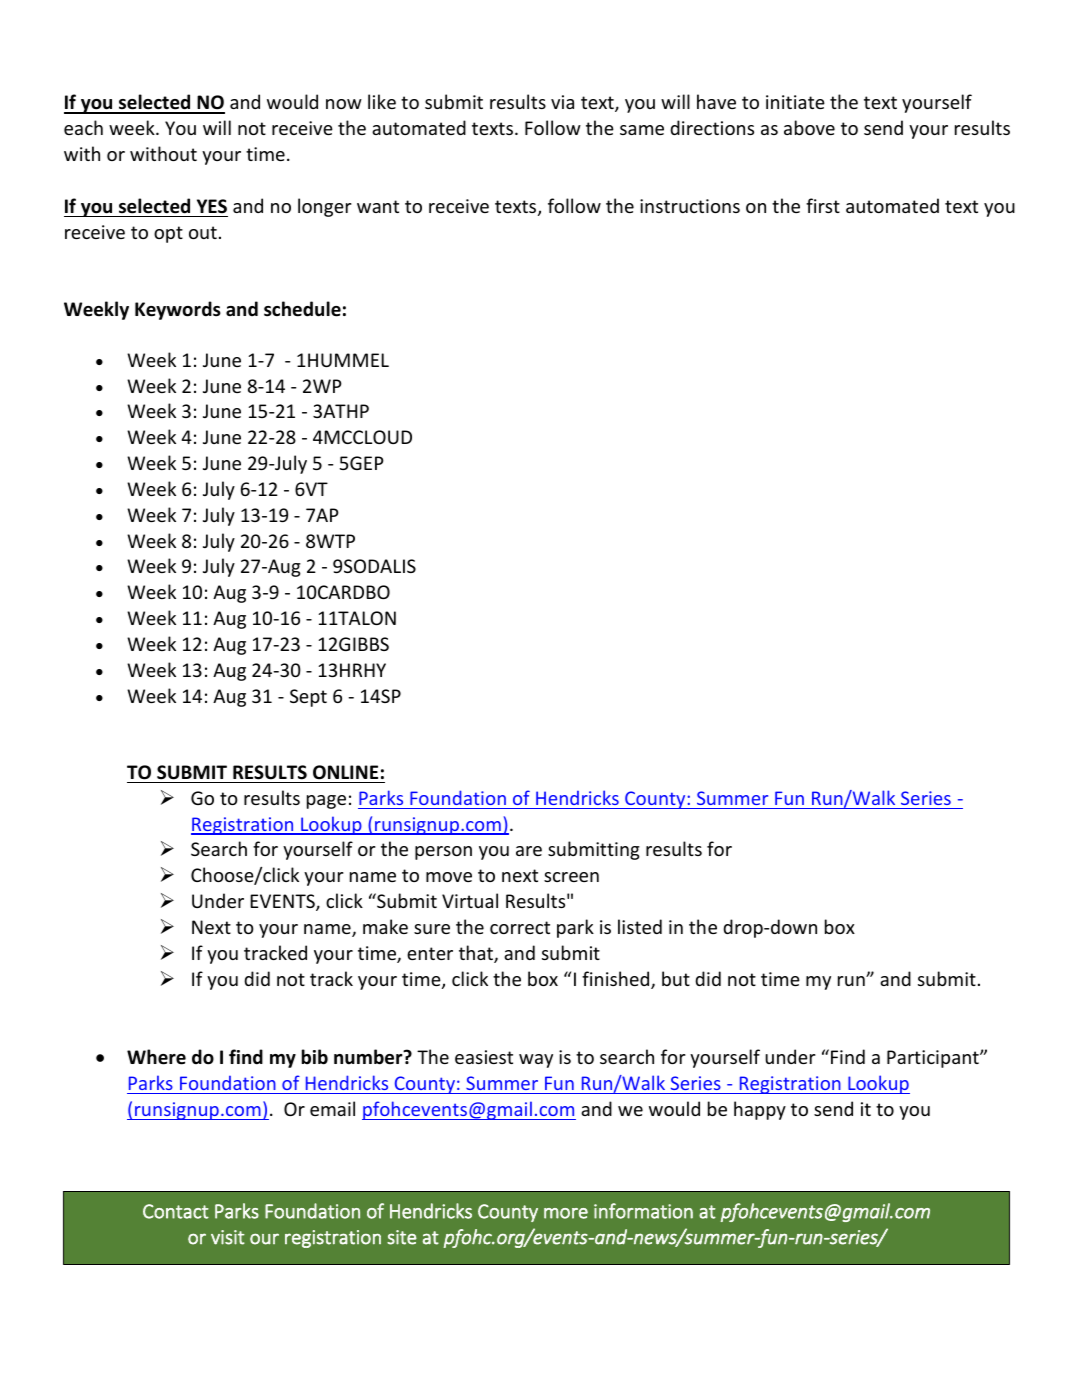 The height and width of the page is (1397, 1080). I want to click on ONLINE, so click(345, 772).
